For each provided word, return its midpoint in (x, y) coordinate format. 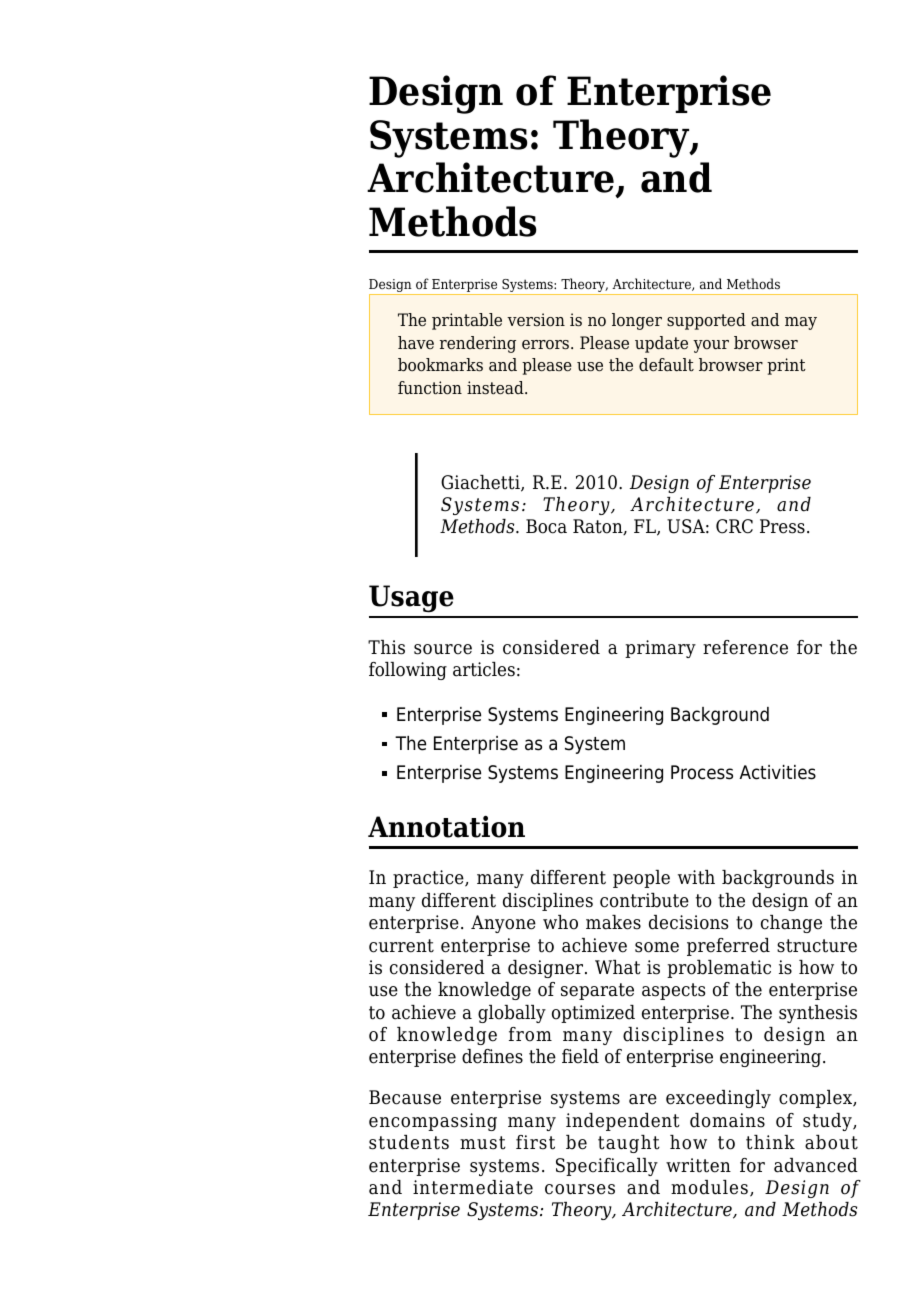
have (416, 342)
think (770, 1142)
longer (637, 321)
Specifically (607, 1167)
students (409, 1142)
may (801, 323)
